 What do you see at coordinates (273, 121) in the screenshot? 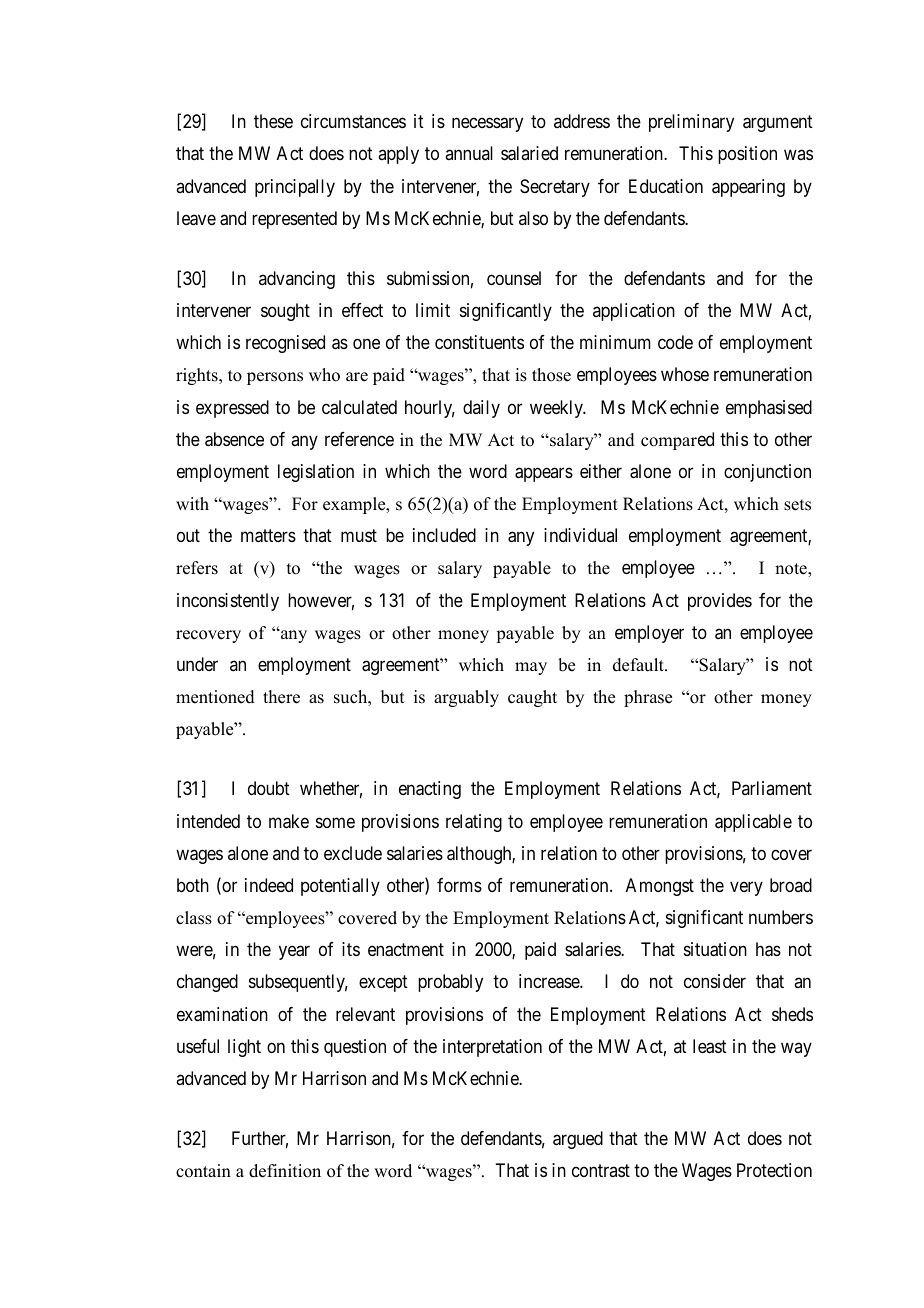
I see `these` at bounding box center [273, 121].
